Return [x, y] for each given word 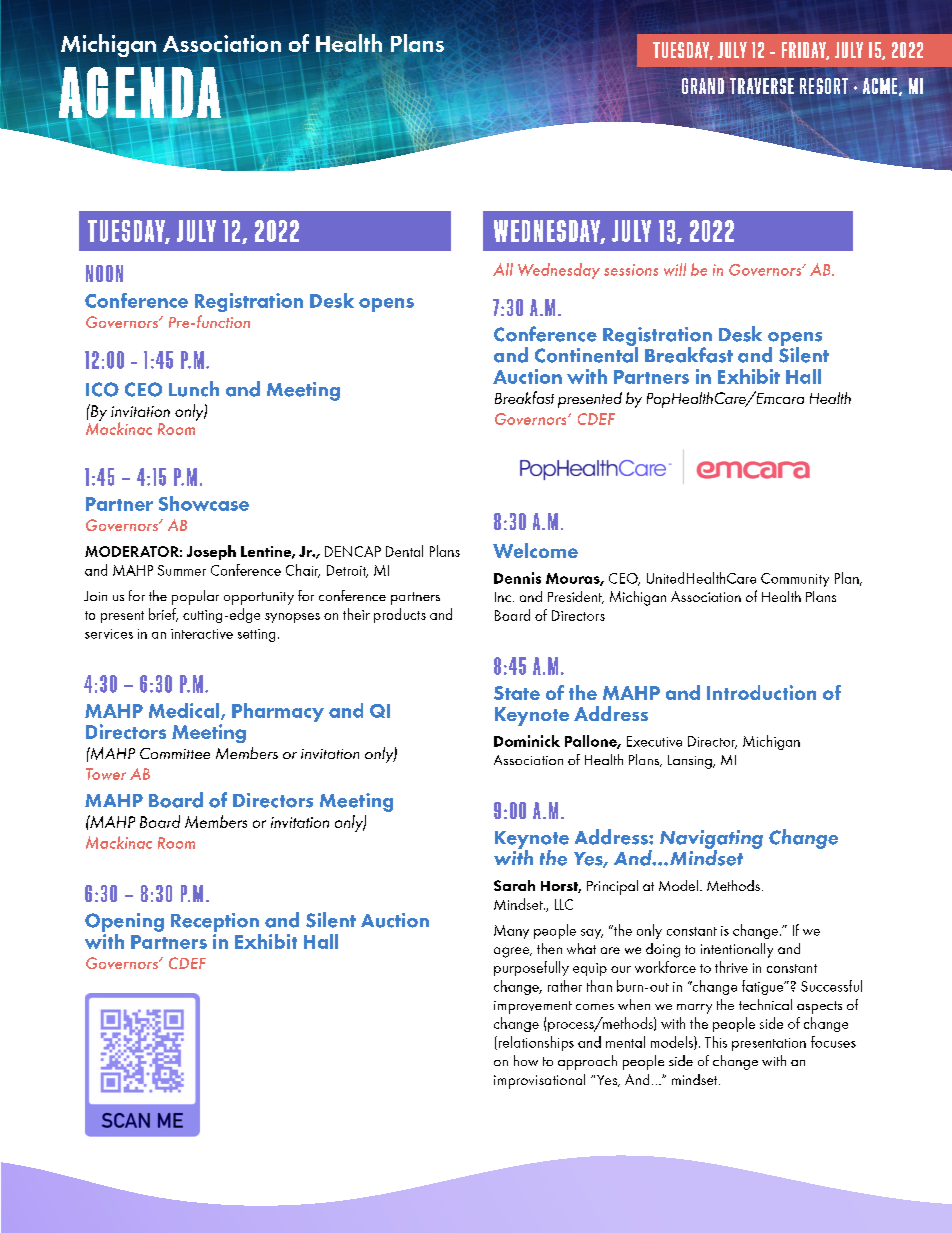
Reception [215, 922]
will [675, 269]
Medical [185, 711]
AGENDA [140, 94]
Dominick [527, 741]
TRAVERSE [762, 86]
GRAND [703, 86]
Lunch [194, 389]
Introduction [761, 692]
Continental [586, 354]
